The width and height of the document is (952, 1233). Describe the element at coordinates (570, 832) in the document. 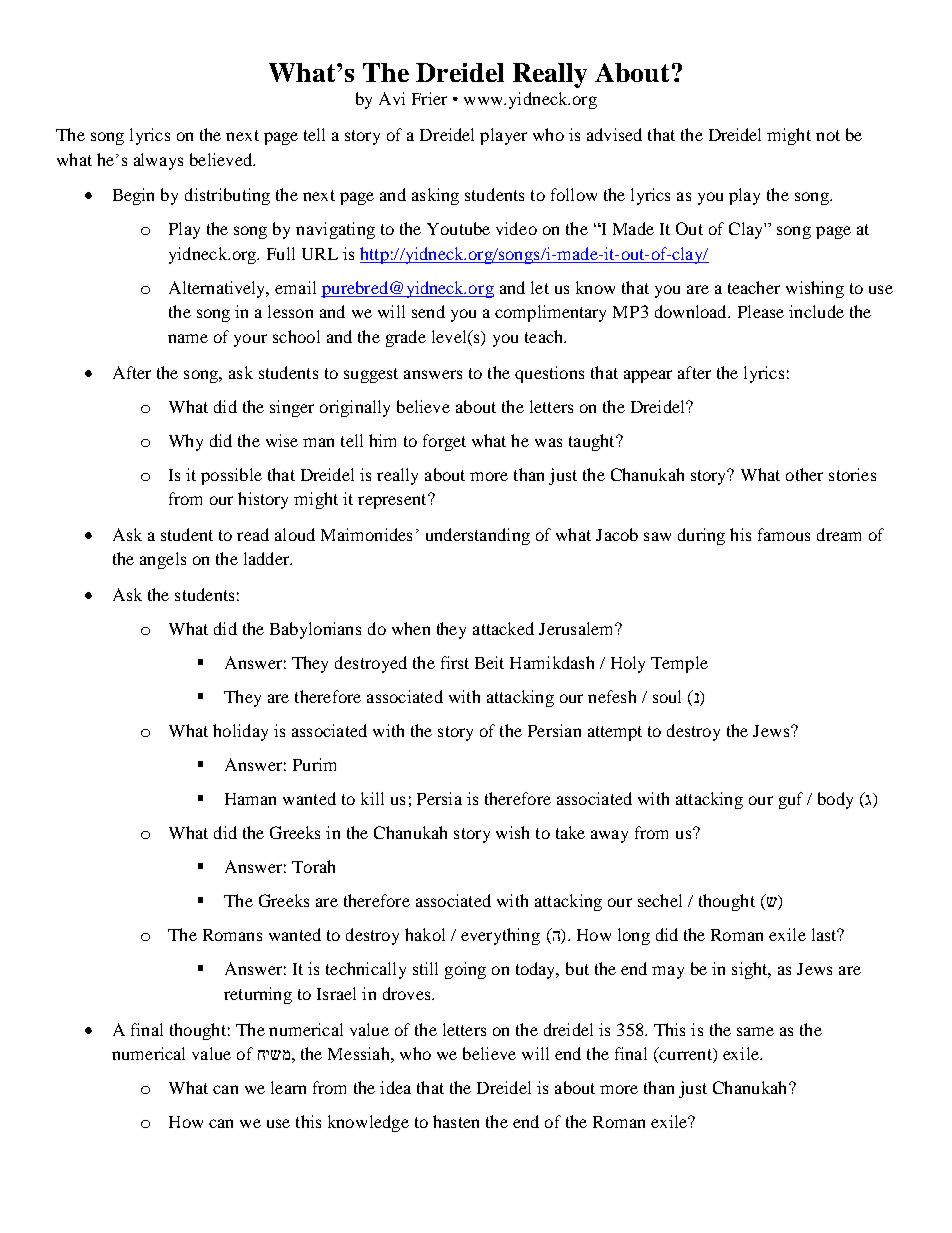

I see `take` at that location.
